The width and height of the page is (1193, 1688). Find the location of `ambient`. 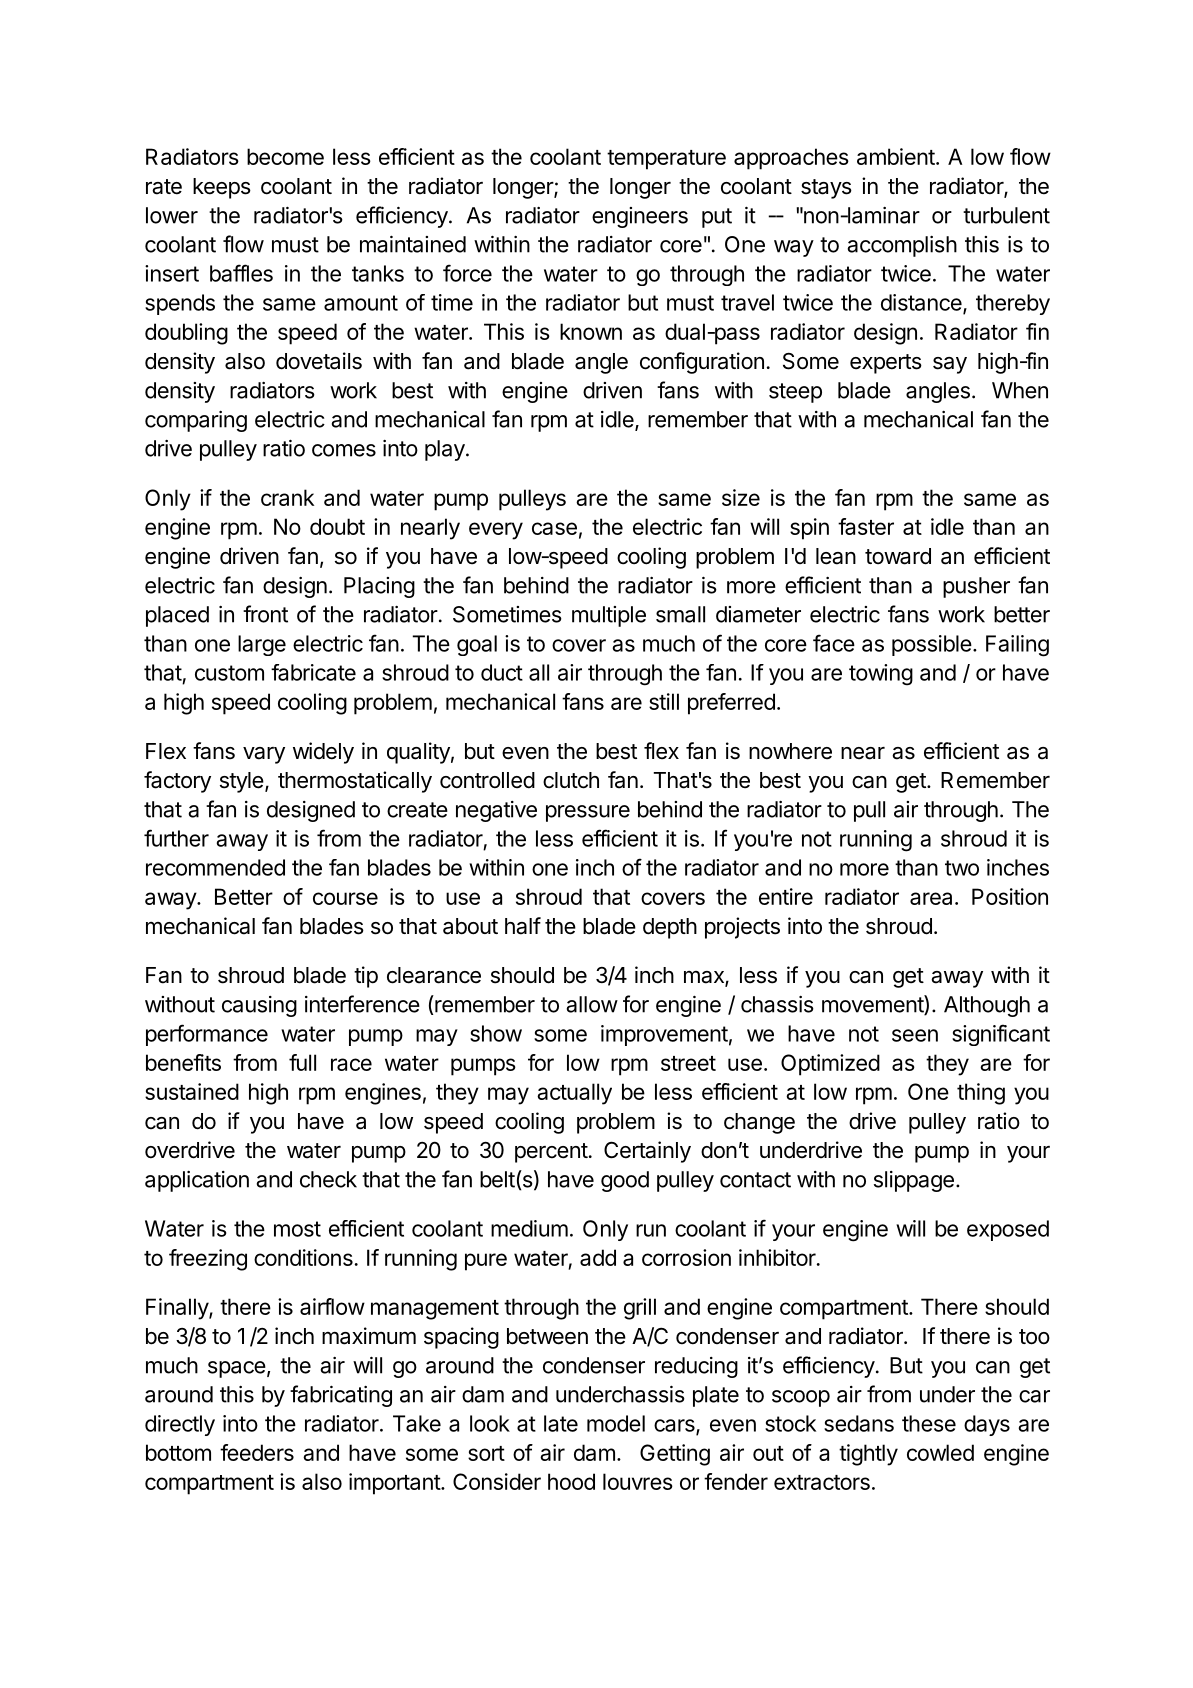

ambient is located at coordinates (896, 156).
